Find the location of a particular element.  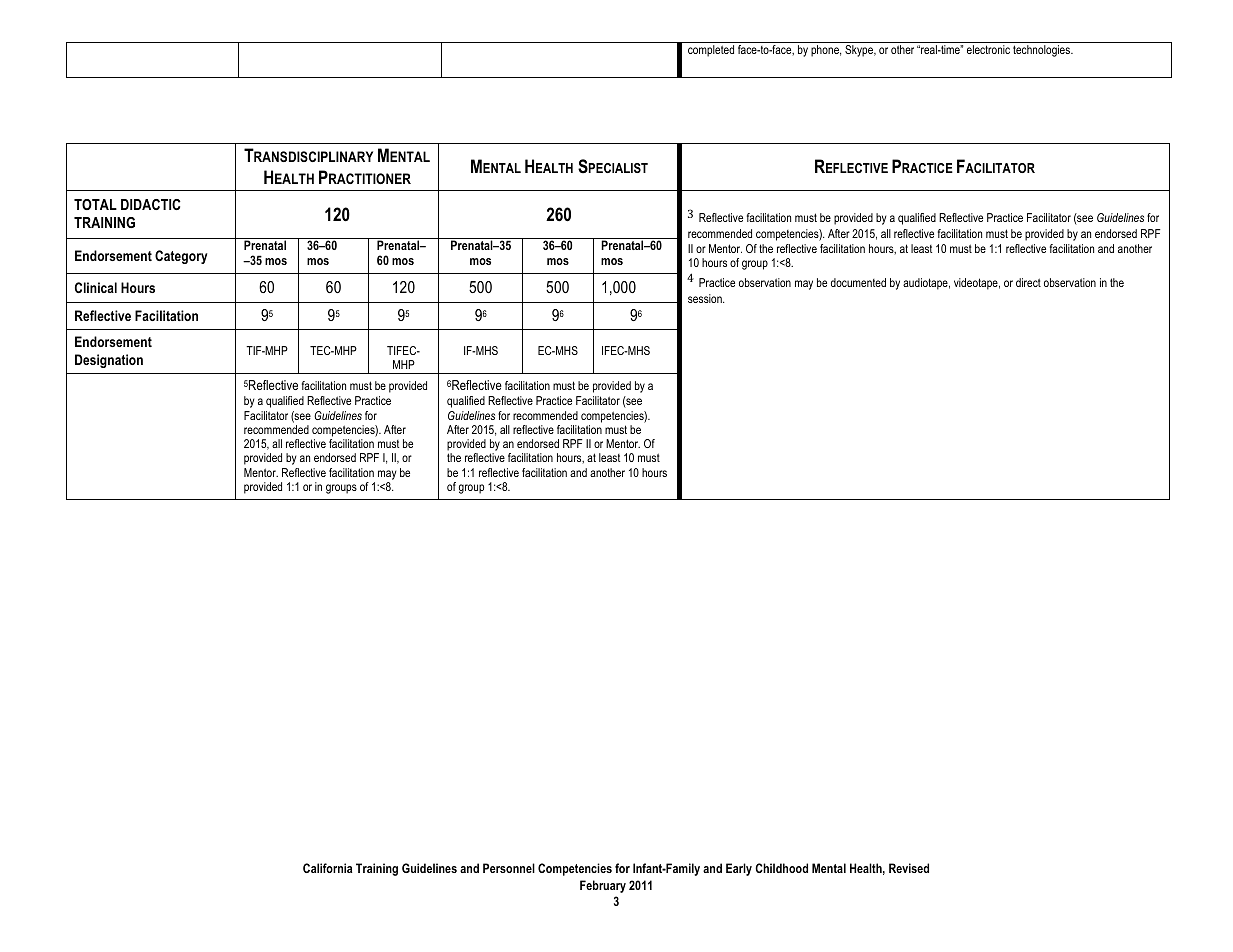

session is located at coordinates (706, 298).
